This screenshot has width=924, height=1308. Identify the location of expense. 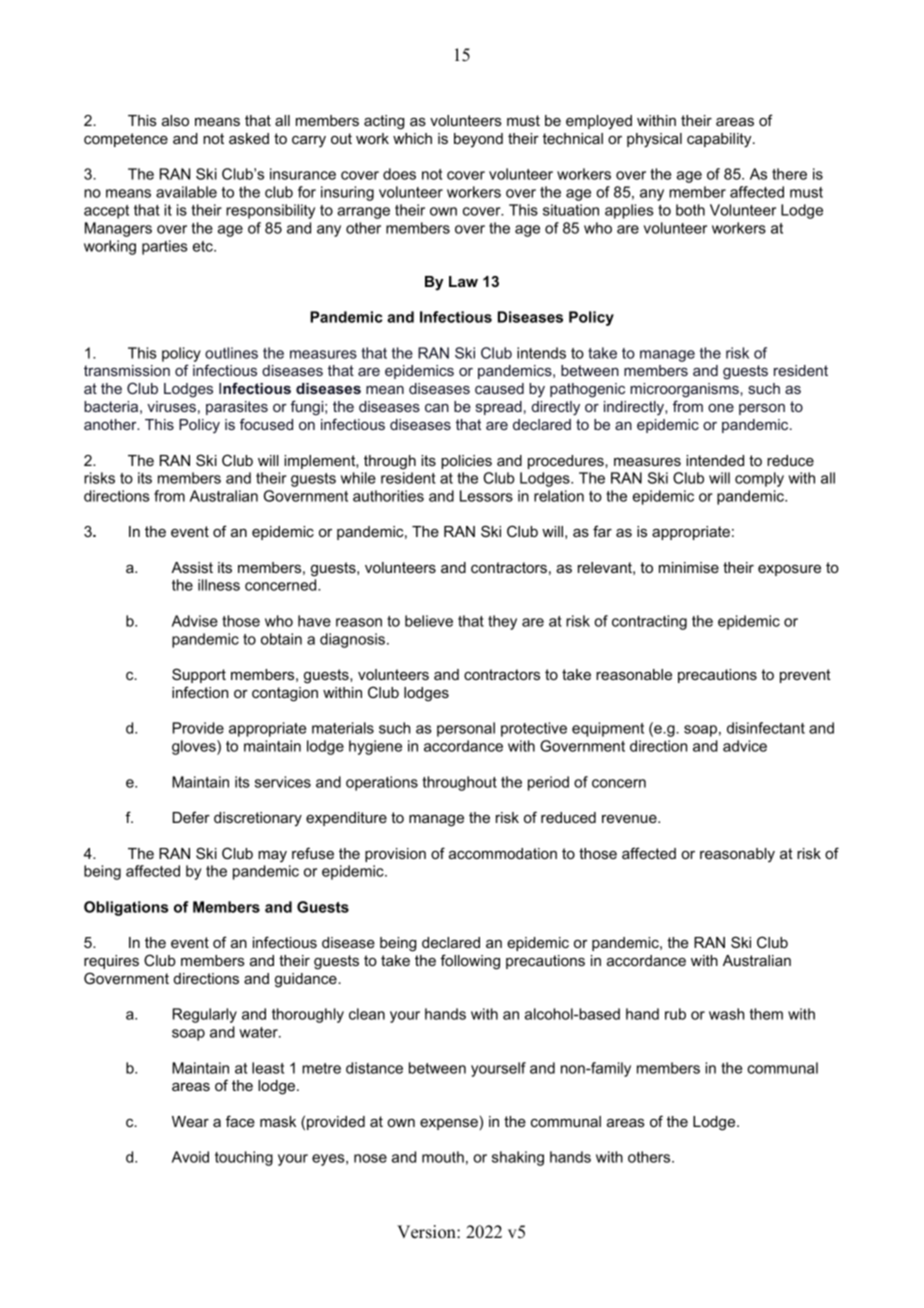
(449, 1124).
